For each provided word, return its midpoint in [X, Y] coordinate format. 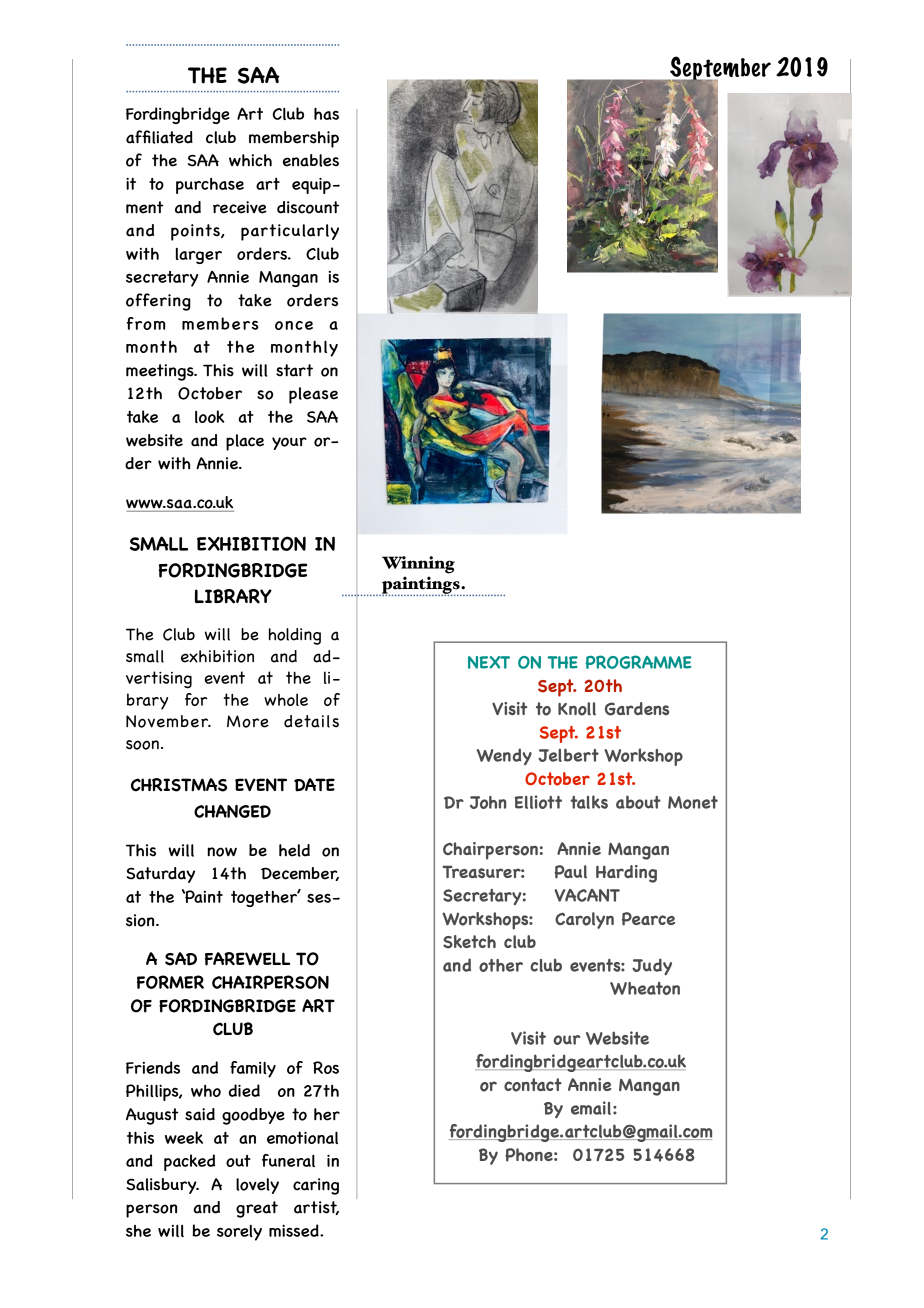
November [168, 721]
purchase [210, 186]
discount [308, 207]
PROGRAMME [638, 662]
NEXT [489, 662]
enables [311, 160]
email [591, 1108]
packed [189, 1162]
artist [316, 1208]
